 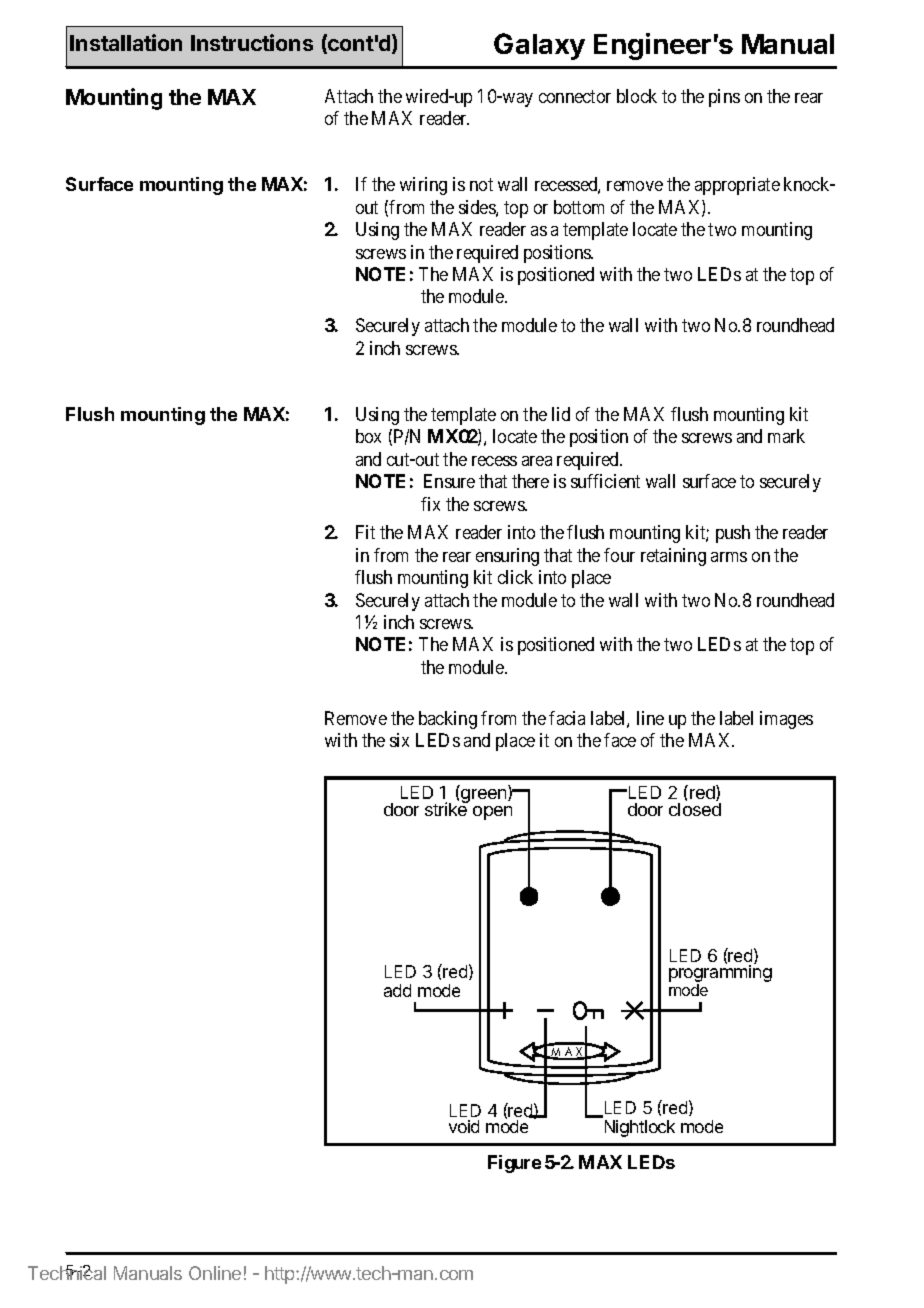 I want to click on add, so click(x=397, y=990).
